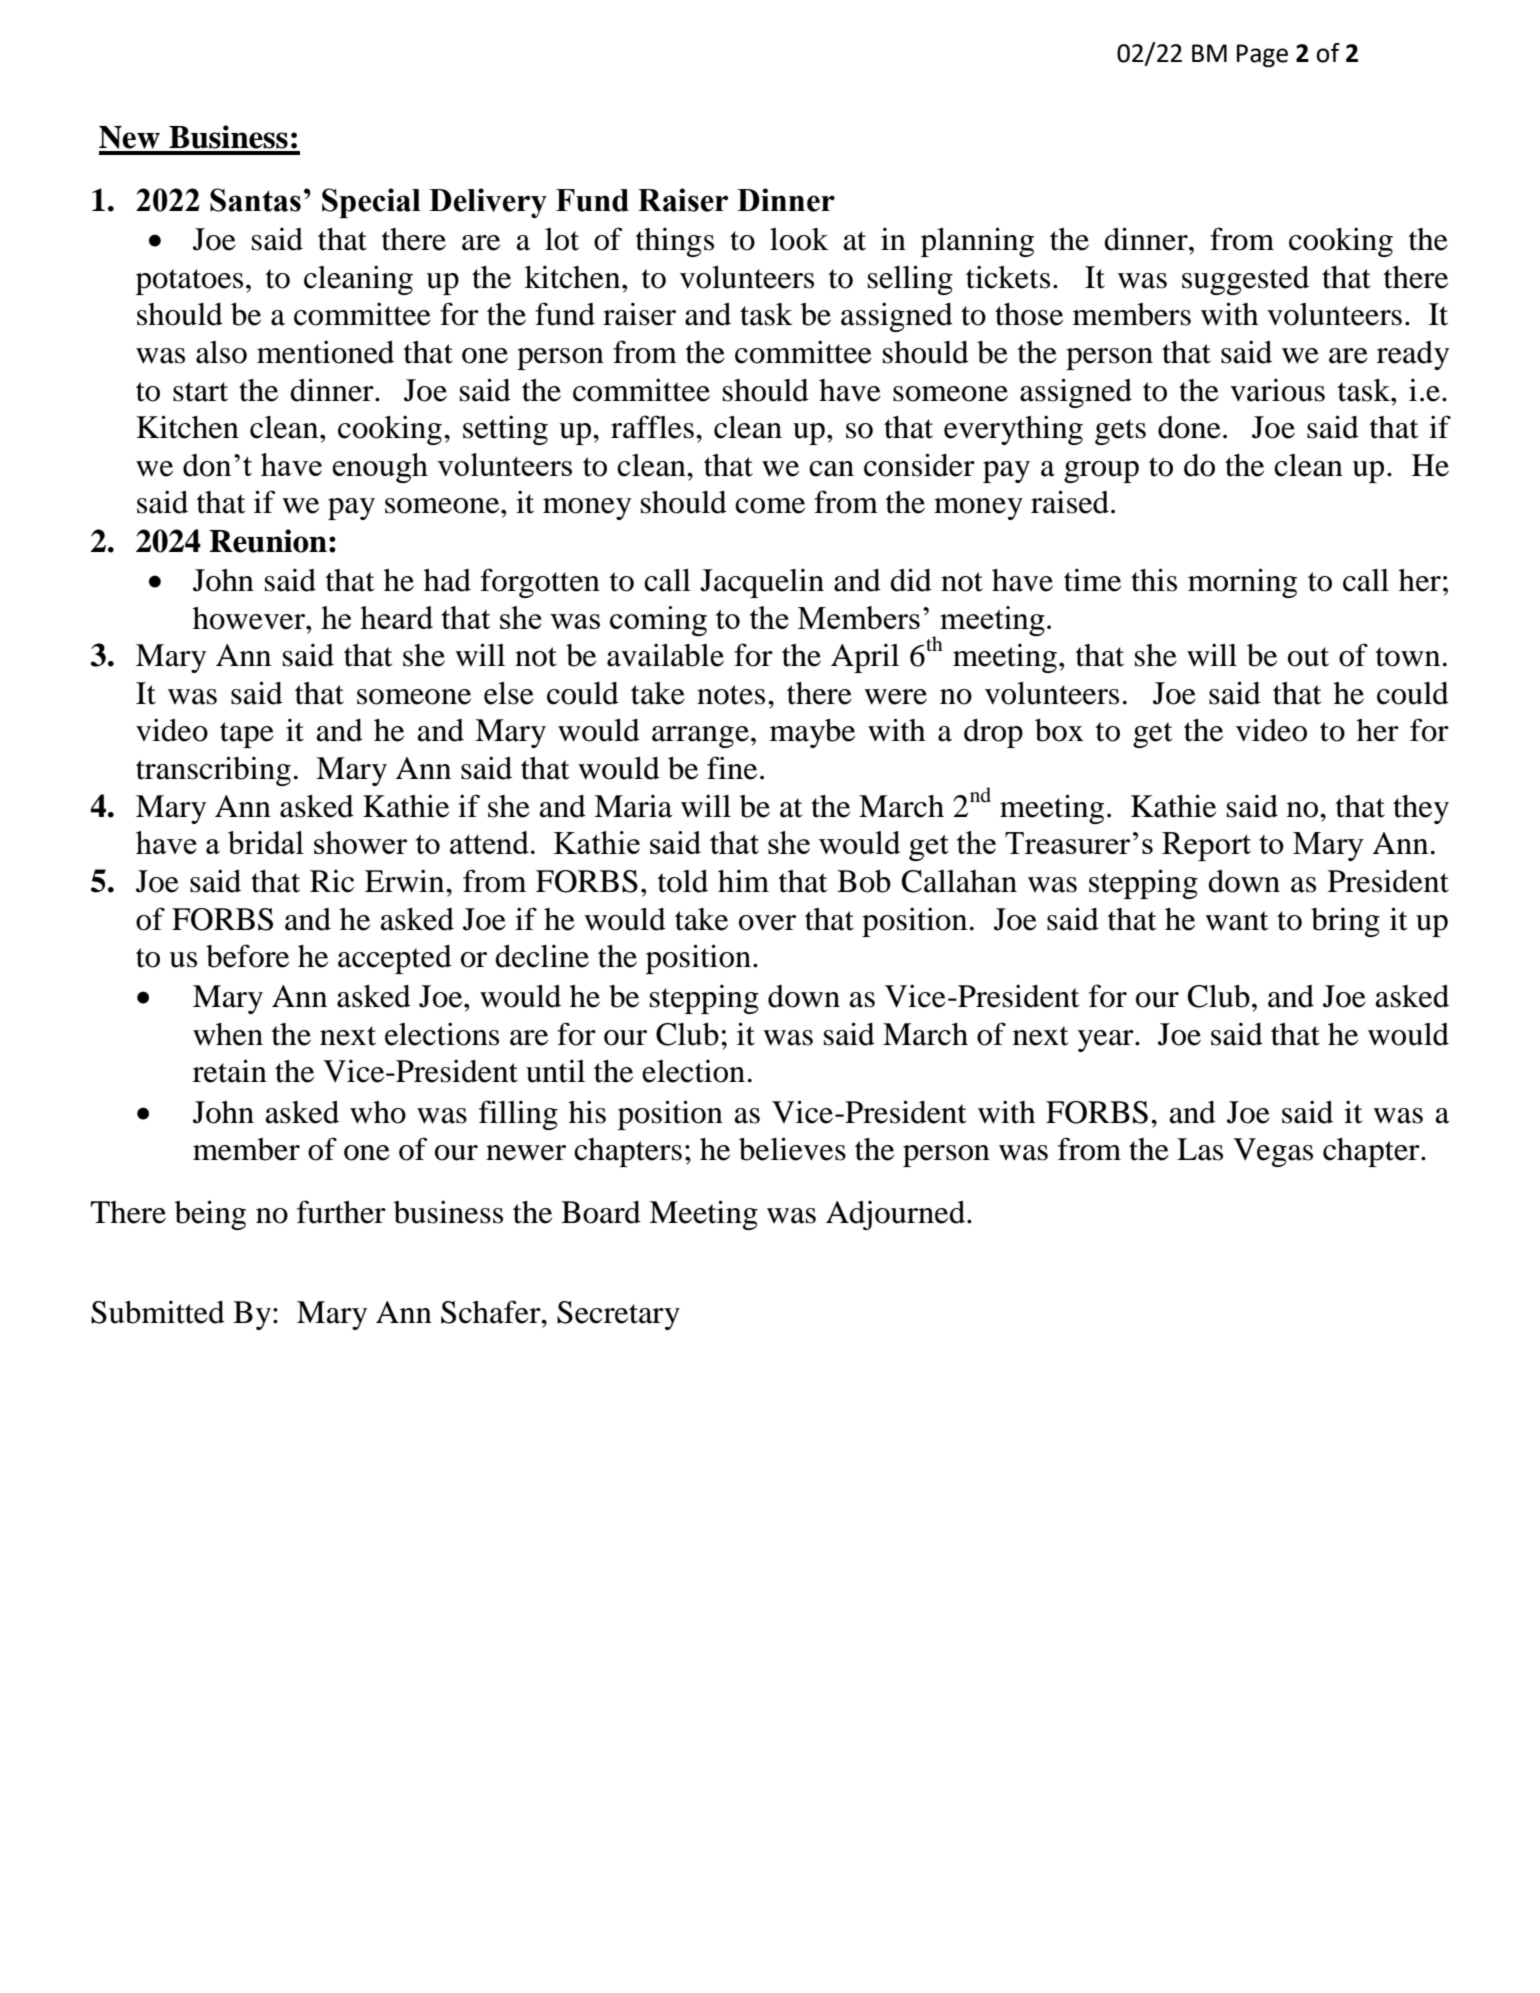 The width and height of the screenshot is (1540, 1993). I want to click on Santas, so click(255, 200).
